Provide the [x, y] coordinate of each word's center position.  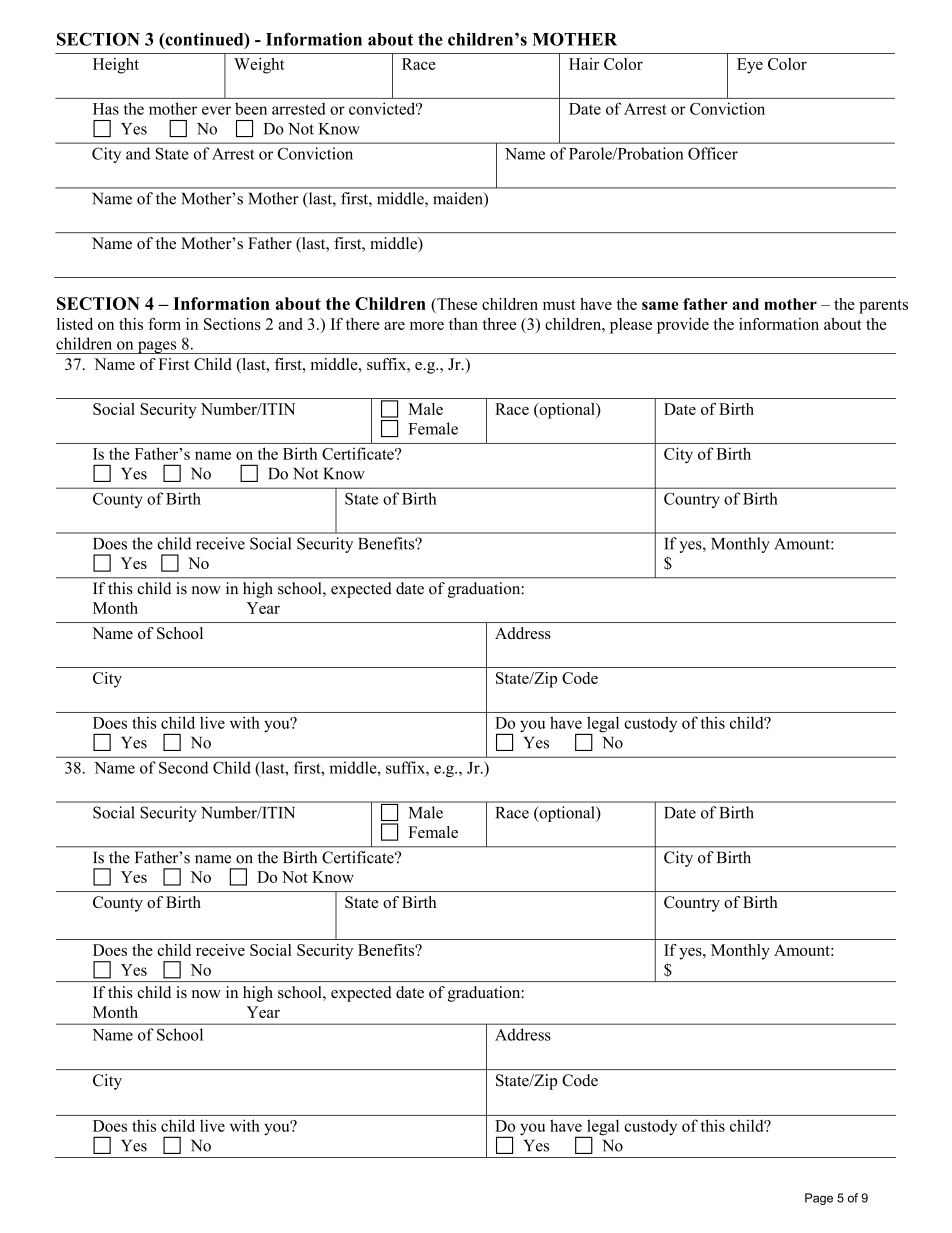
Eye [750, 66]
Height [116, 66]
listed [75, 324]
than [463, 324]
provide [683, 326]
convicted [383, 108]
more [427, 326]
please [631, 326]
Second [183, 767]
